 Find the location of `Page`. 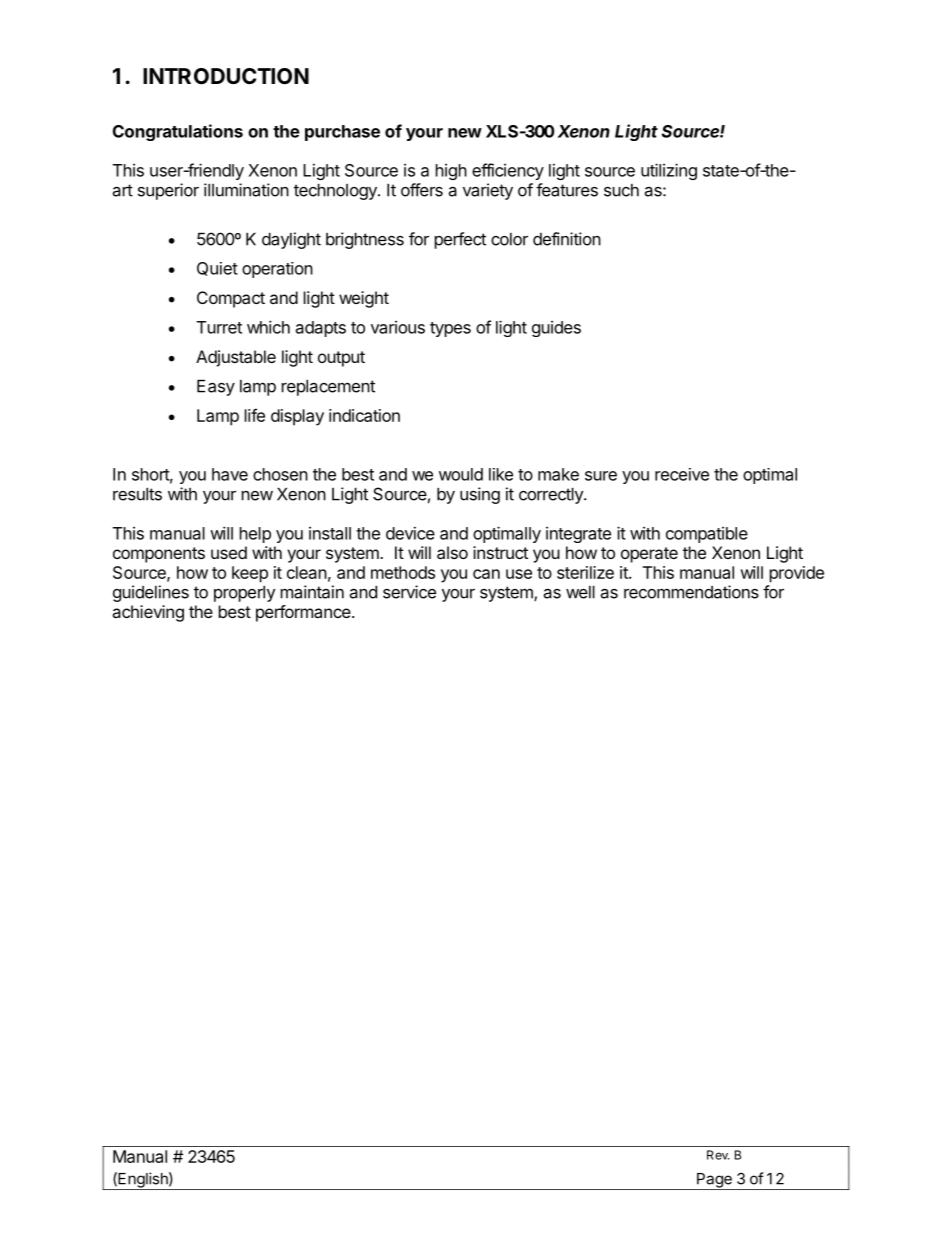

Page is located at coordinates (714, 1181).
